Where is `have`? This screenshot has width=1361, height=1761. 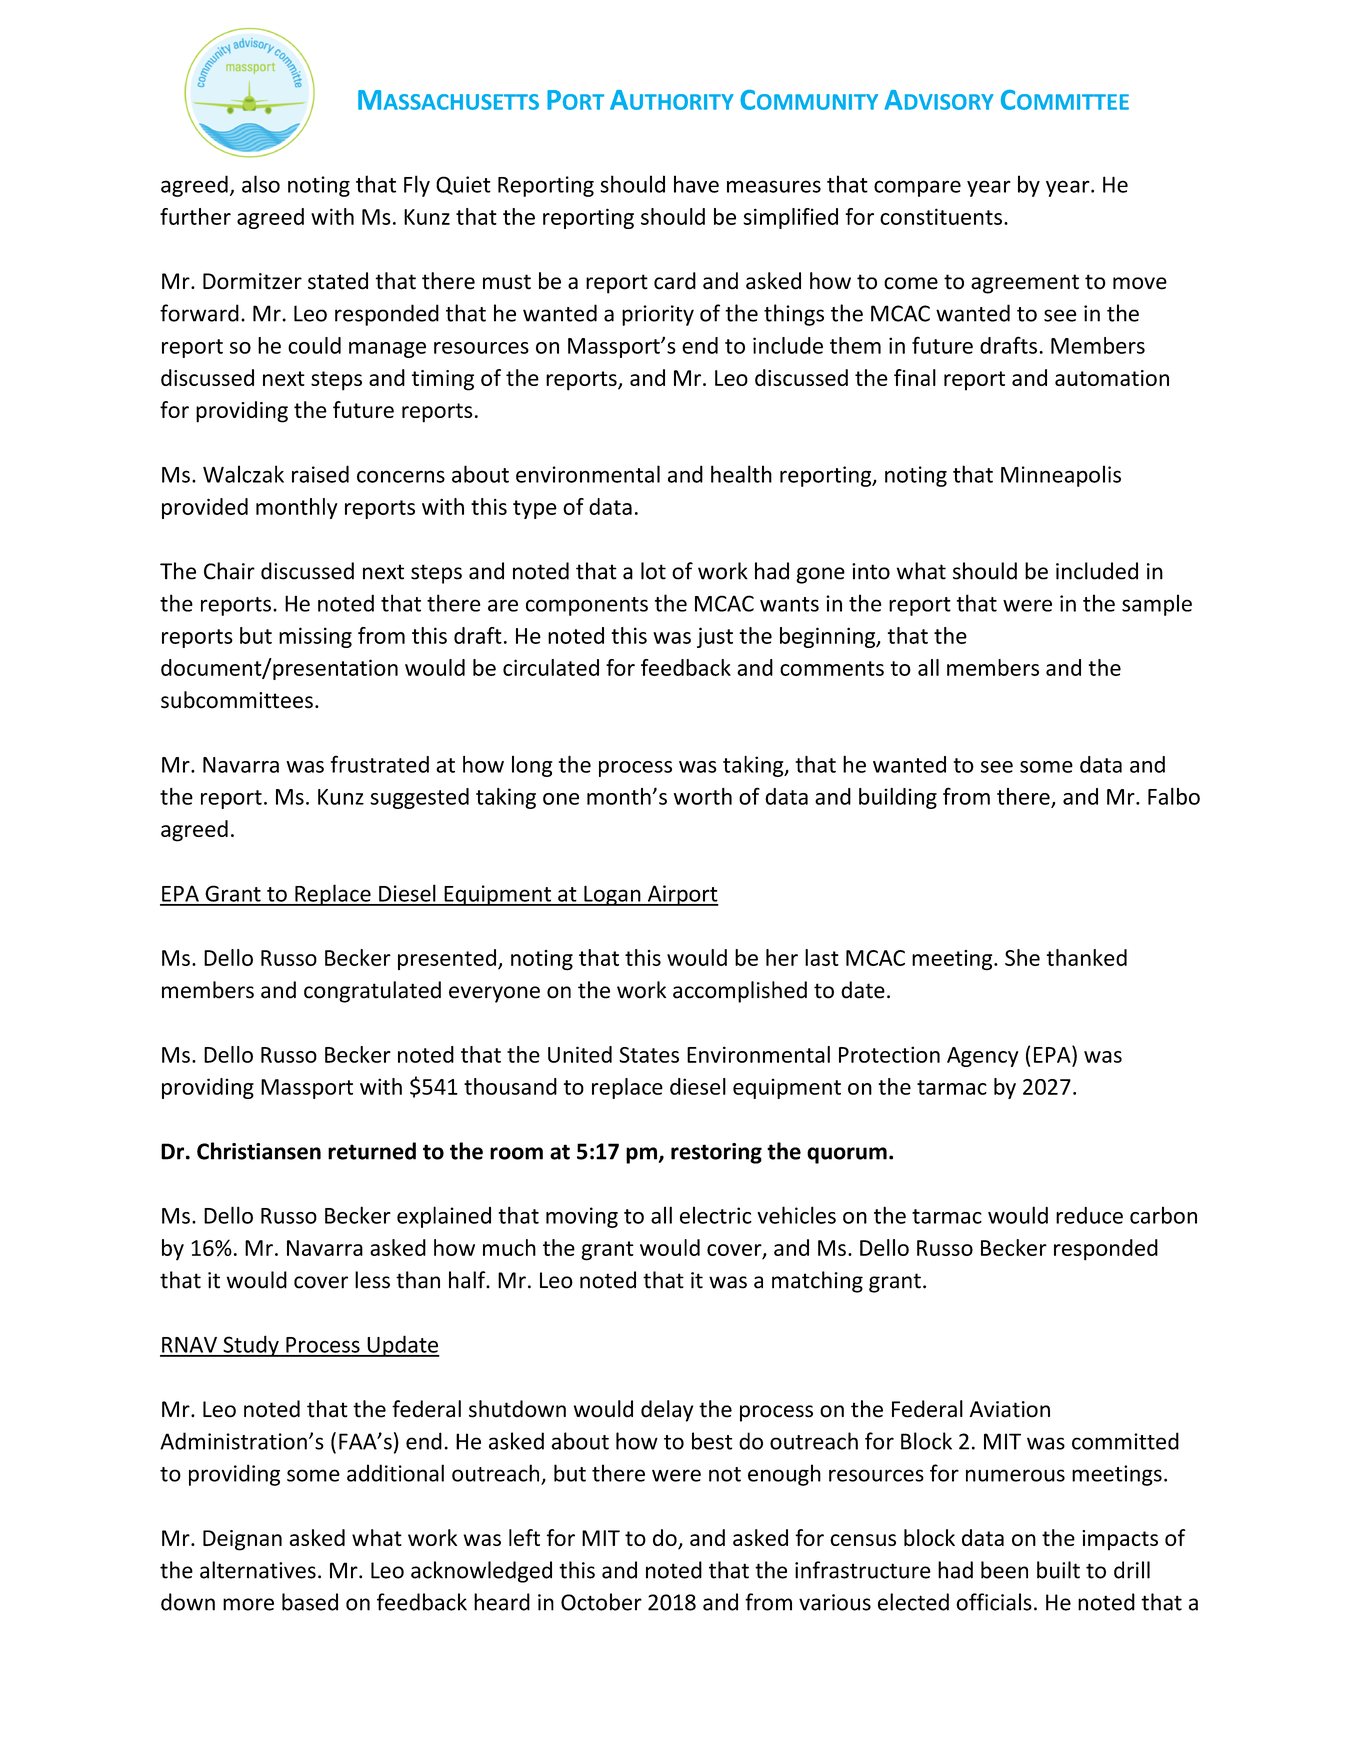
have is located at coordinates (696, 184).
